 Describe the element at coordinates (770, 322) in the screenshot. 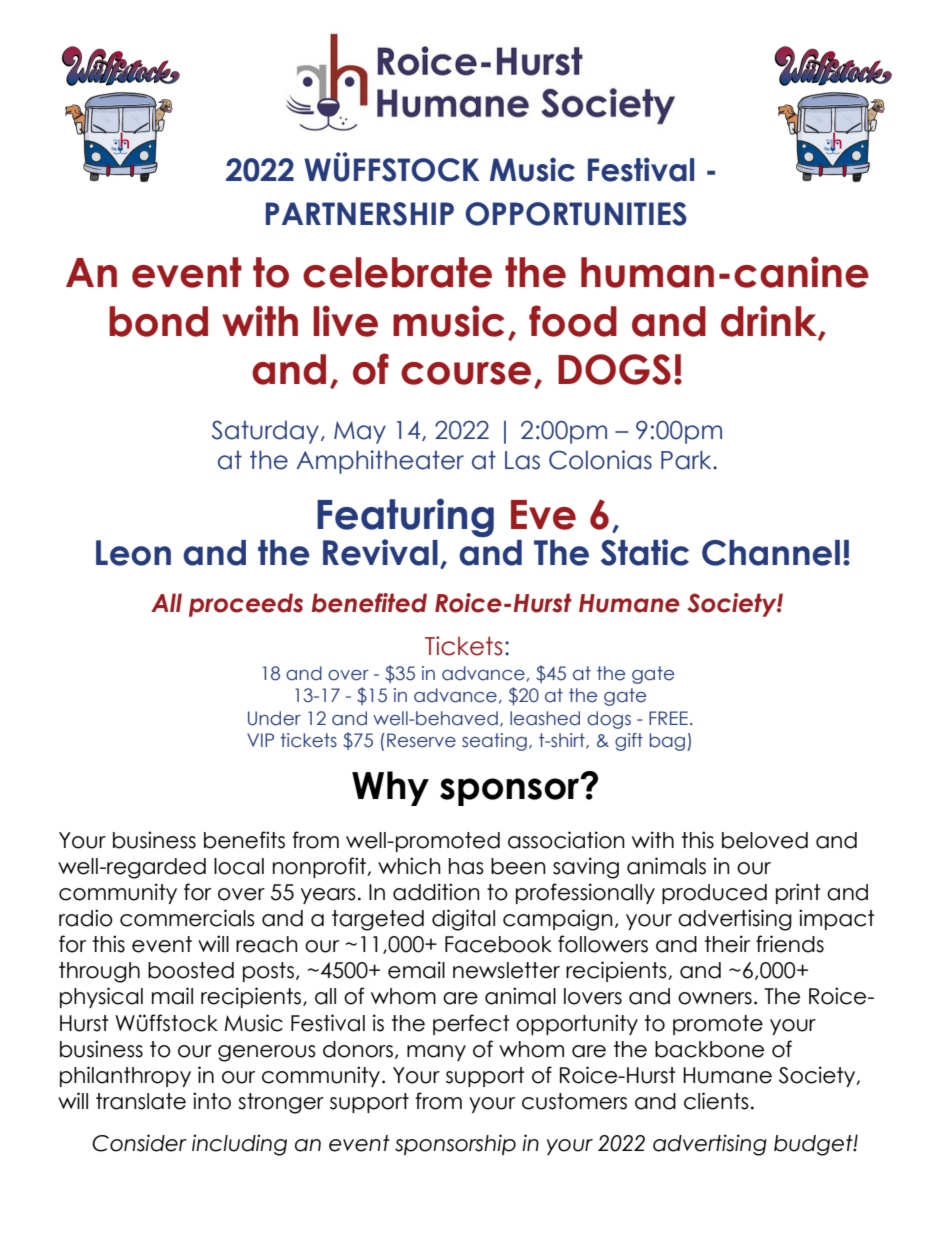

I see `drink` at that location.
